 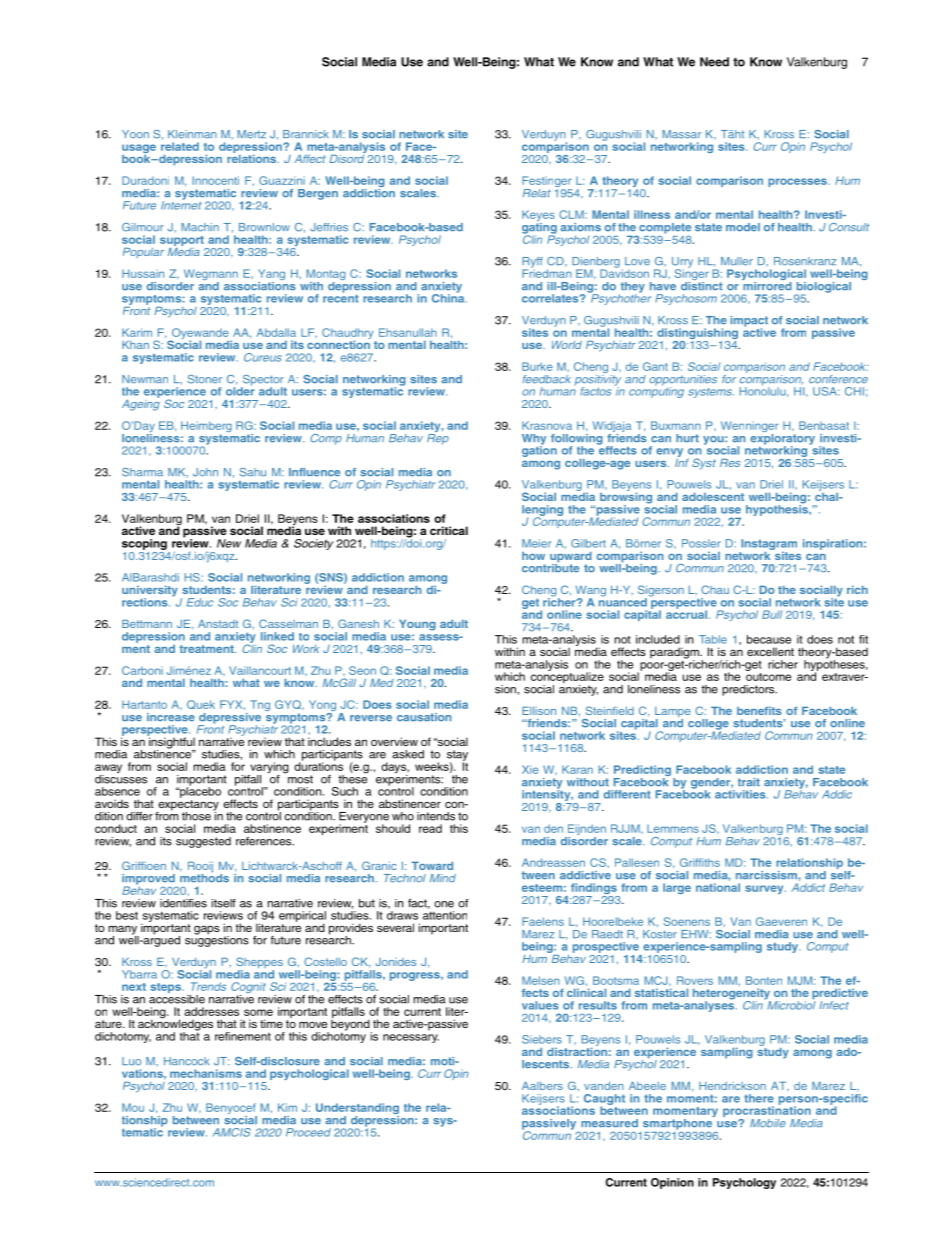 I want to click on hurt, so click(x=687, y=438).
